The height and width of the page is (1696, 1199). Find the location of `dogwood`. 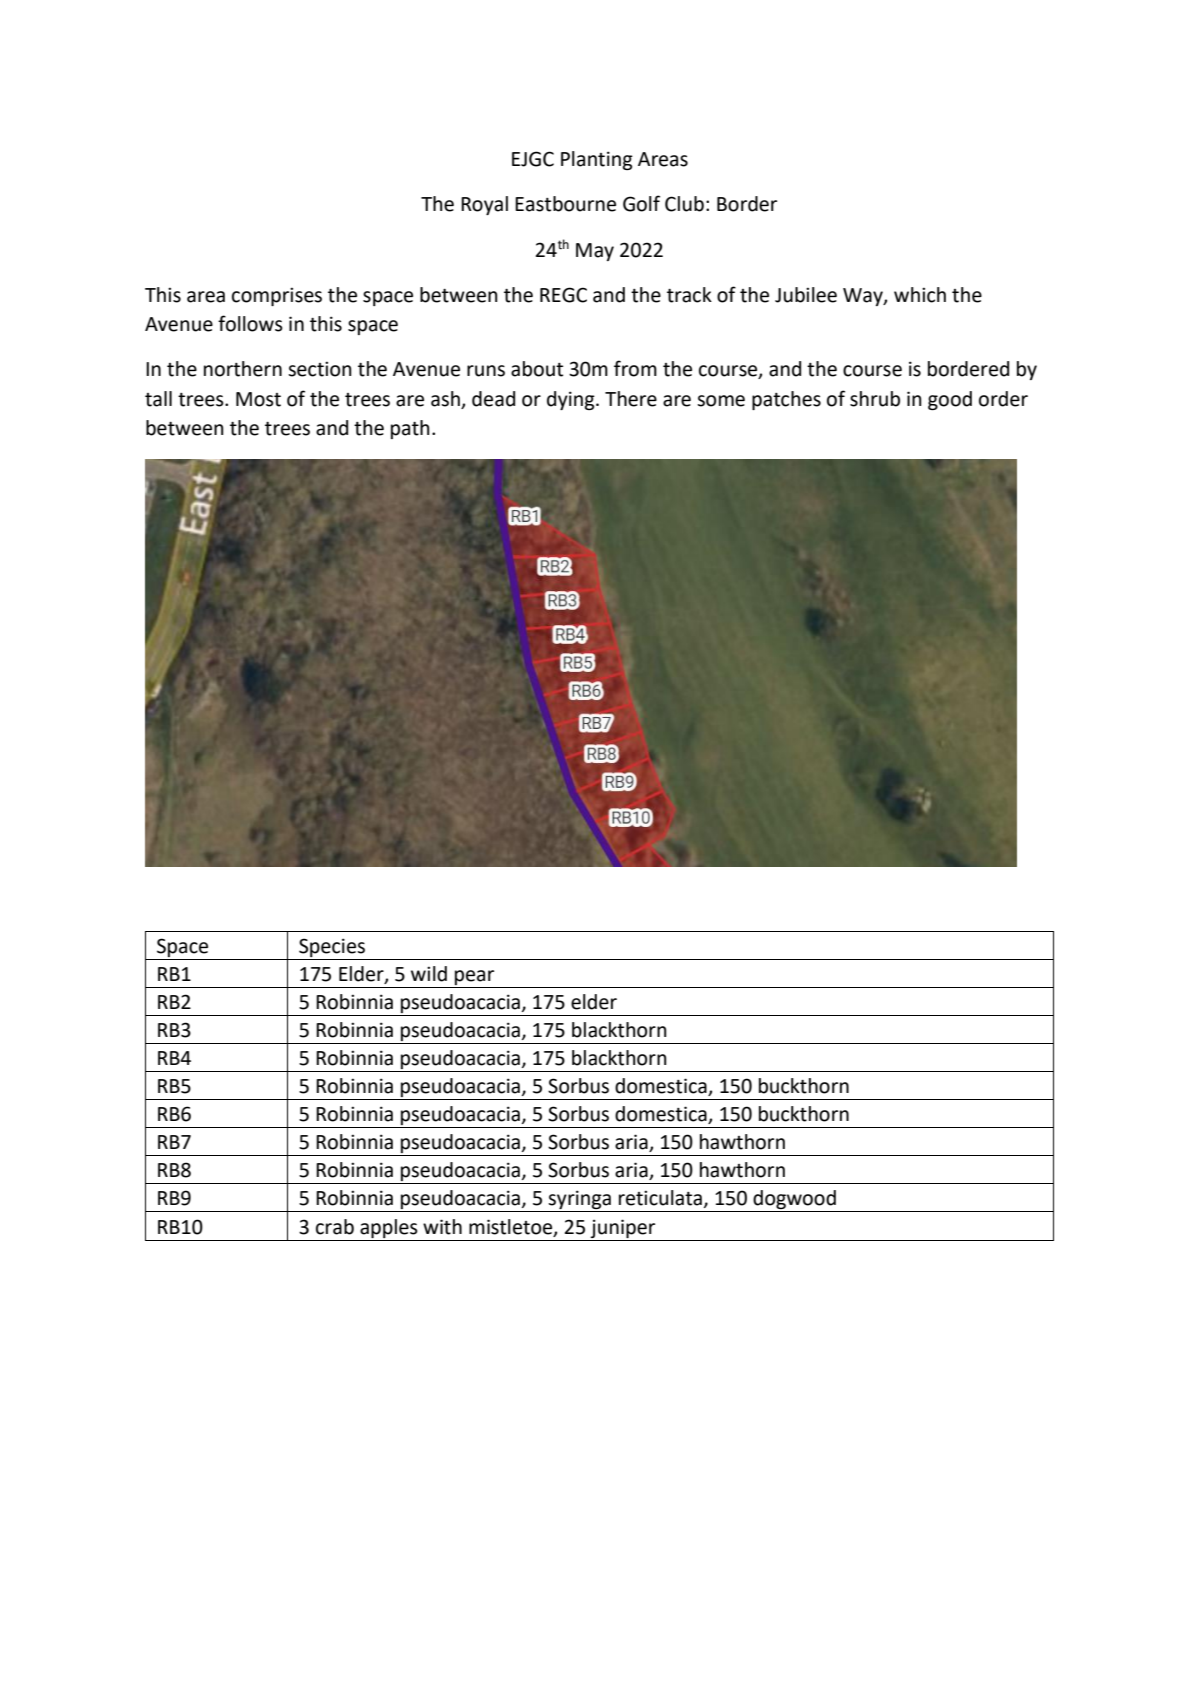

dogwood is located at coordinates (795, 1201).
